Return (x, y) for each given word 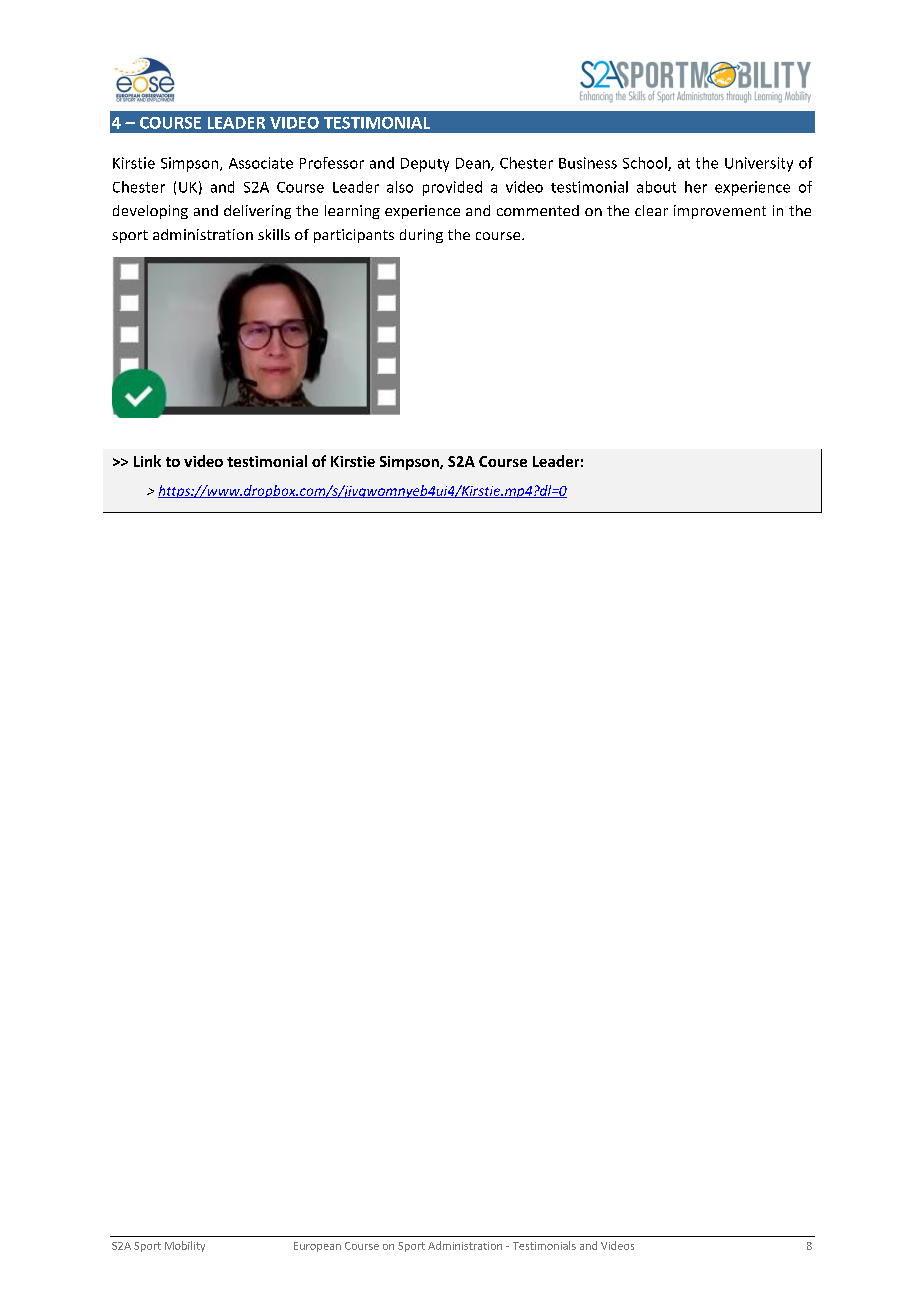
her (696, 187)
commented (538, 210)
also (400, 187)
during (421, 236)
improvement (720, 212)
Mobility (185, 1246)
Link (147, 461)
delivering (257, 212)
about (656, 187)
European (317, 1247)
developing (150, 212)
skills (274, 234)
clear (651, 210)
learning (352, 212)
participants (354, 236)
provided (452, 188)
